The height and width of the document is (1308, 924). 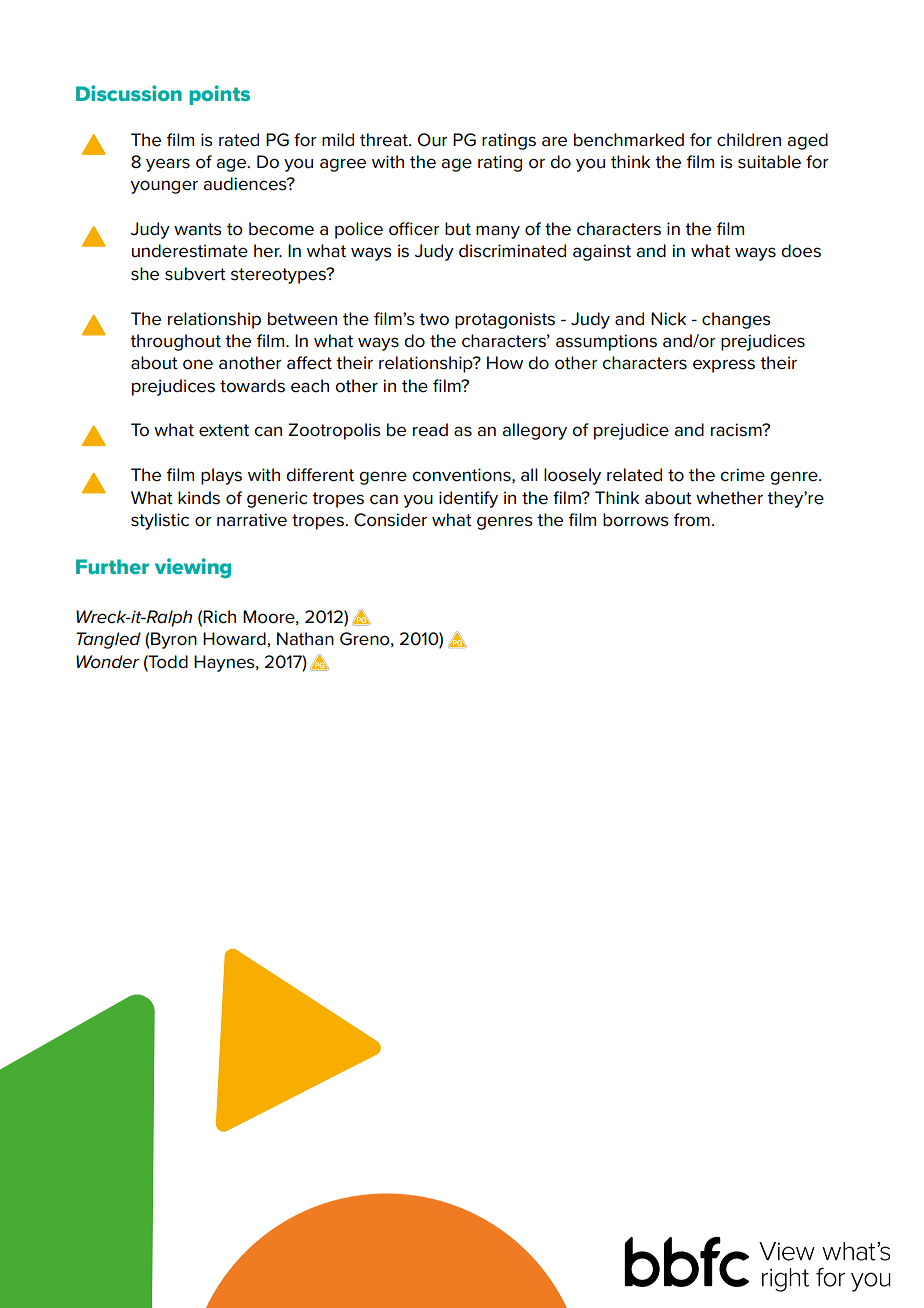 I want to click on Byron, so click(x=174, y=640).
